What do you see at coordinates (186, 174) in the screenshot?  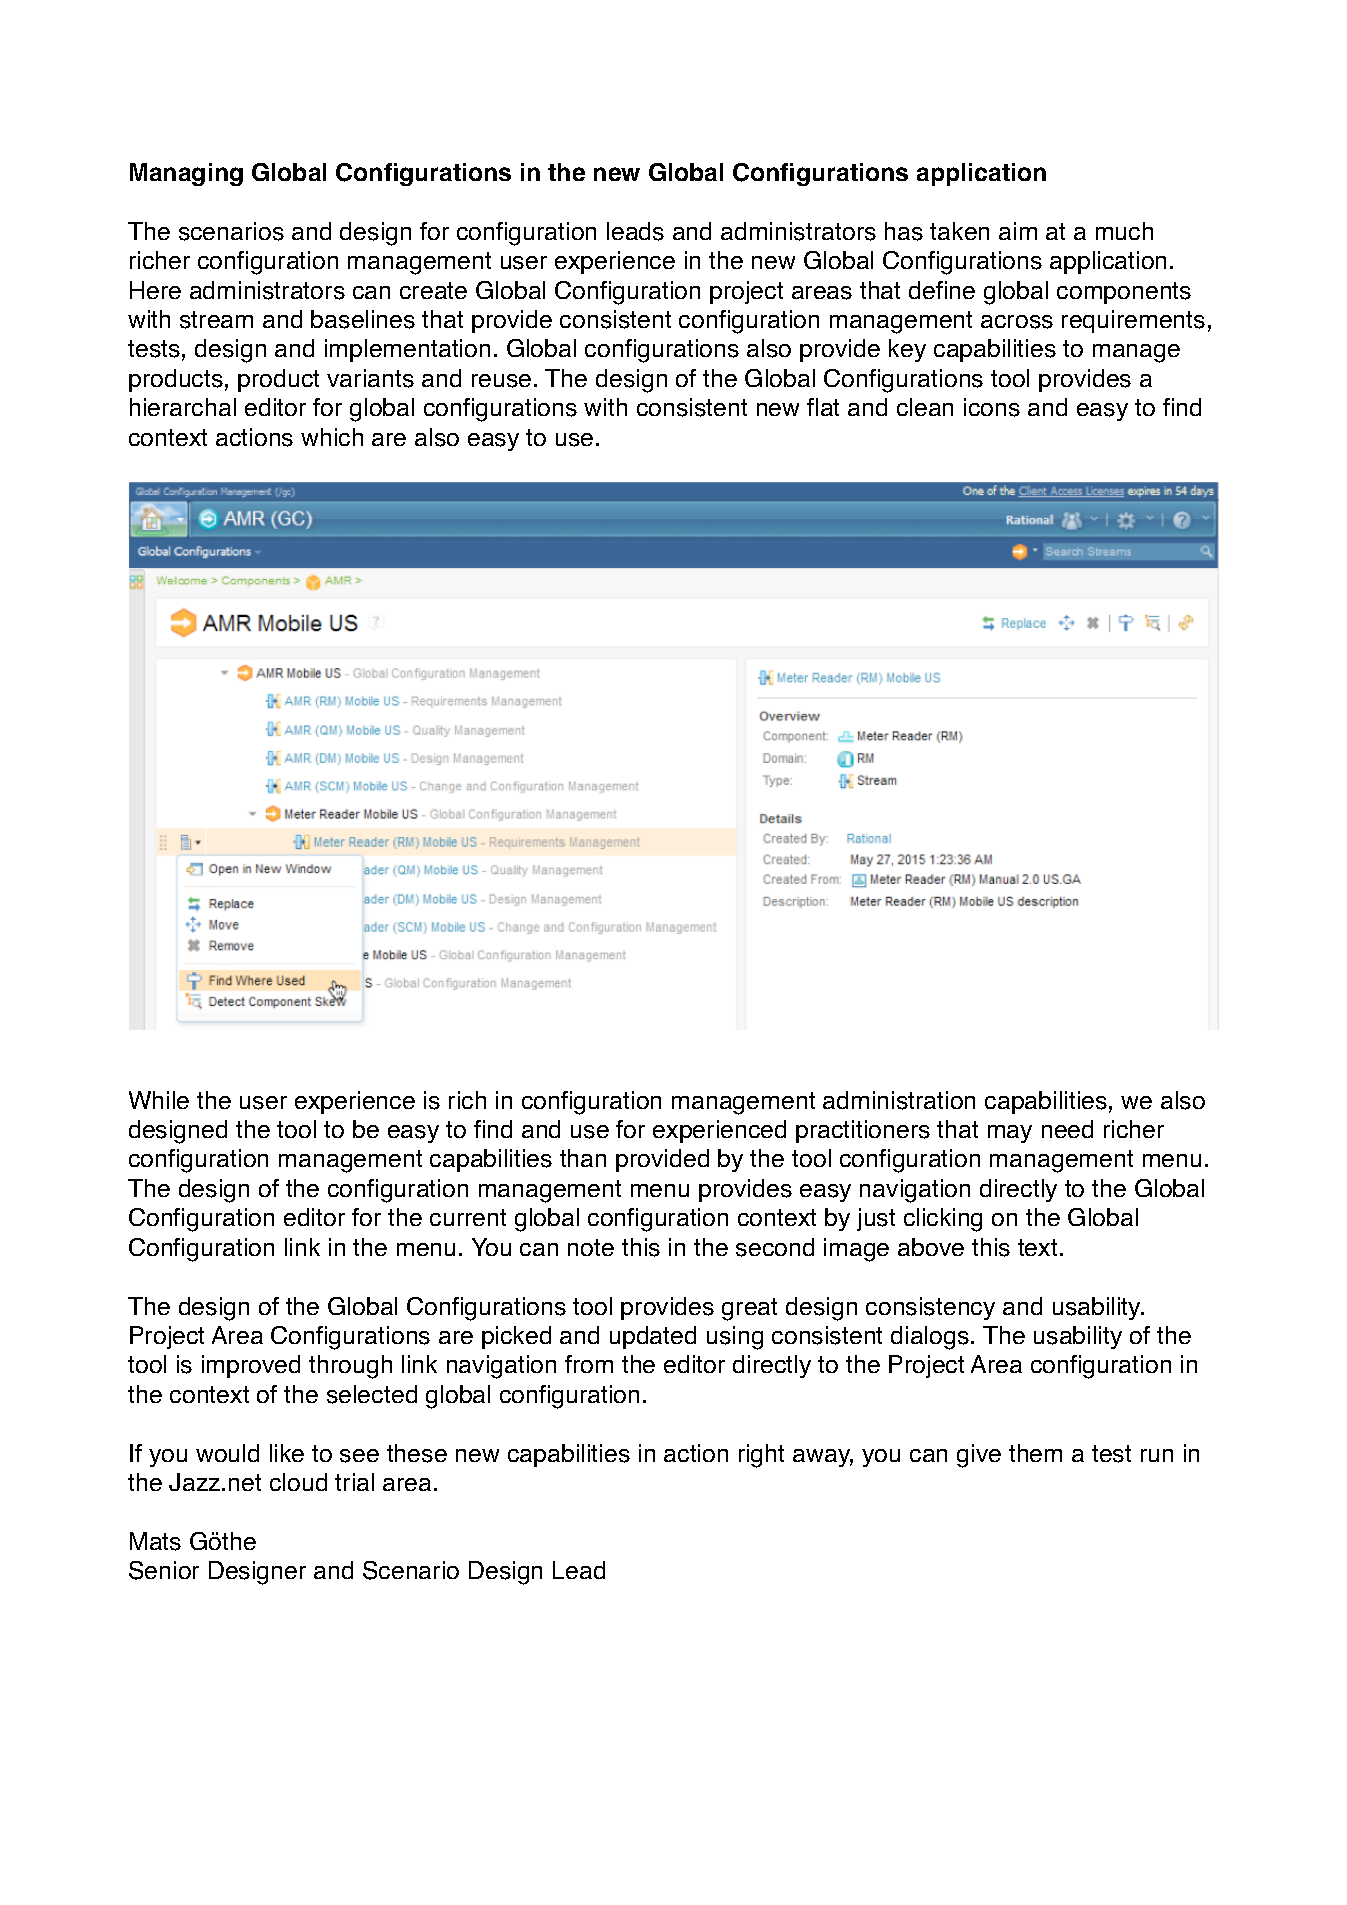 I see `Managing` at bounding box center [186, 174].
